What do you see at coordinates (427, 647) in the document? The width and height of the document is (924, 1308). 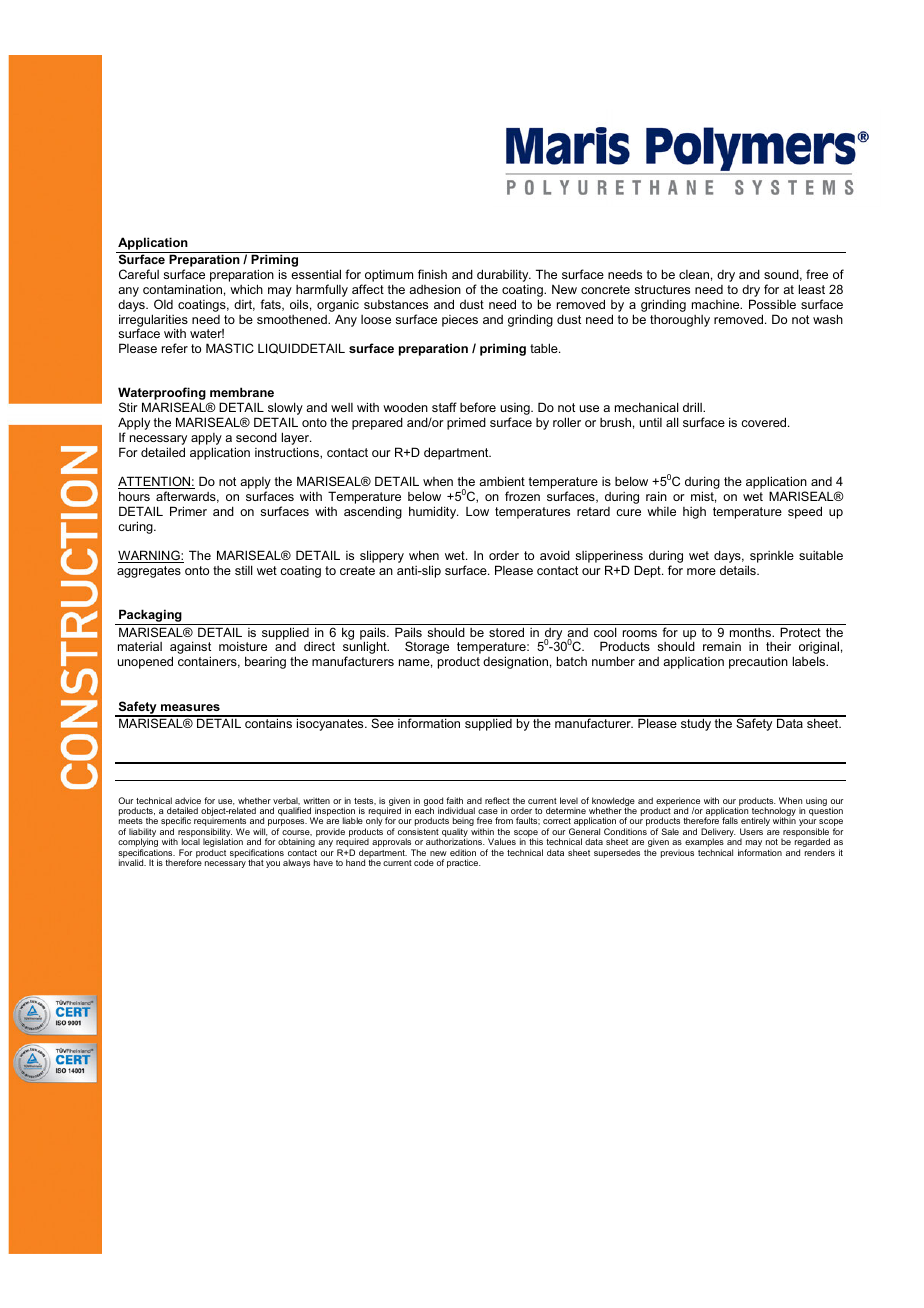 I see `Storage` at bounding box center [427, 647].
